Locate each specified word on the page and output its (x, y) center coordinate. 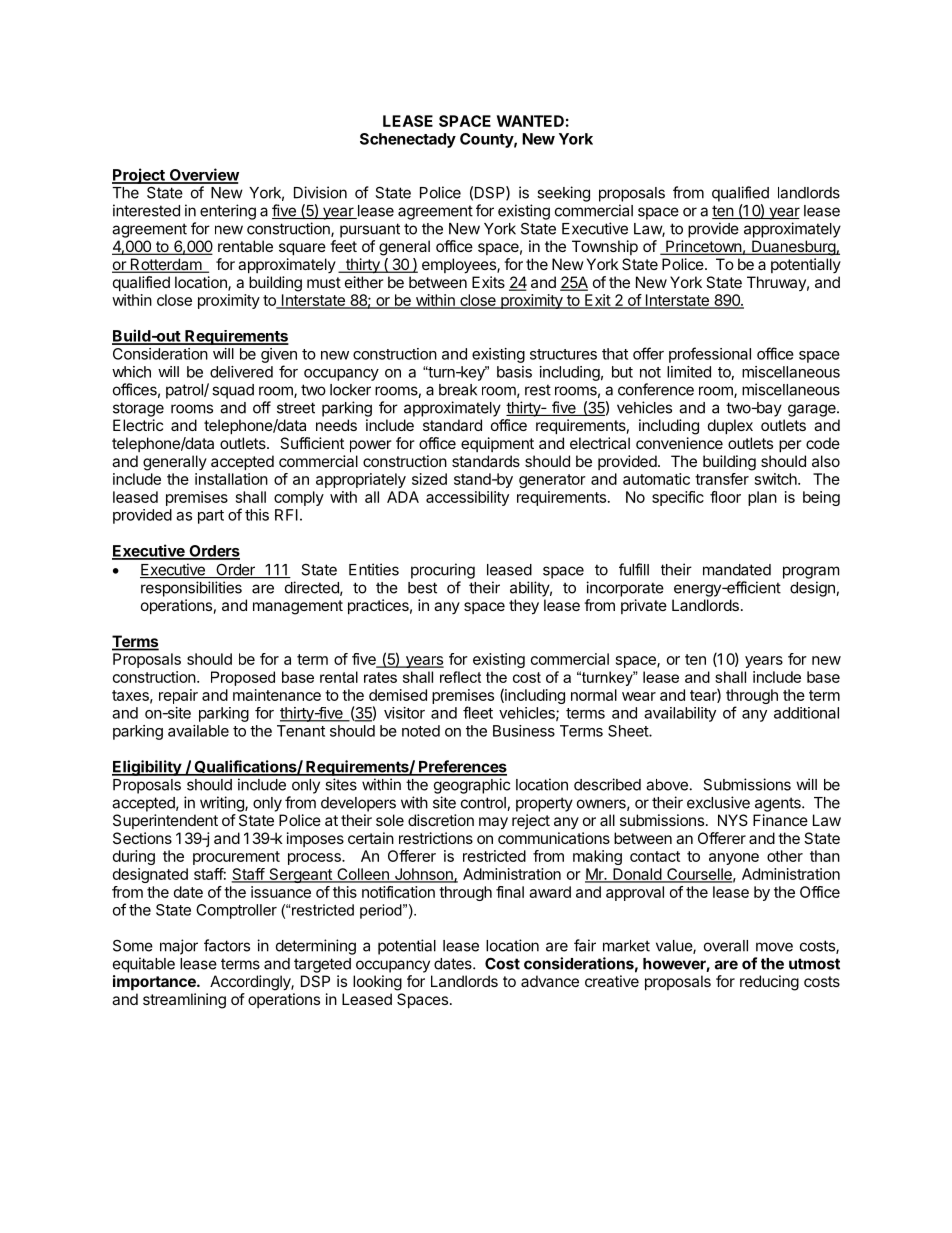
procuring (443, 571)
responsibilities (191, 589)
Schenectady (408, 140)
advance (550, 981)
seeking (563, 194)
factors (227, 945)
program (811, 572)
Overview (203, 175)
